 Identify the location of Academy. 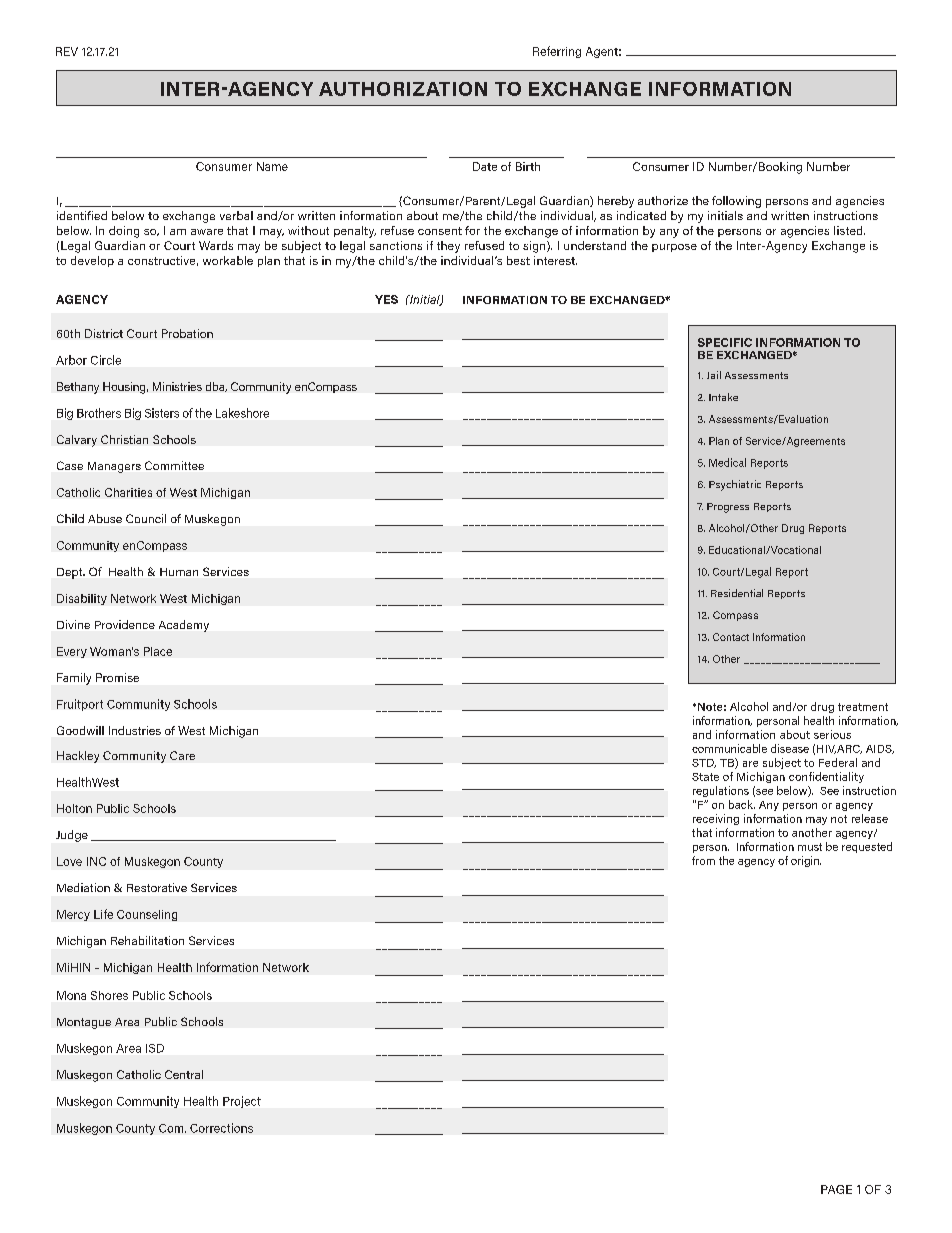
(184, 626).
